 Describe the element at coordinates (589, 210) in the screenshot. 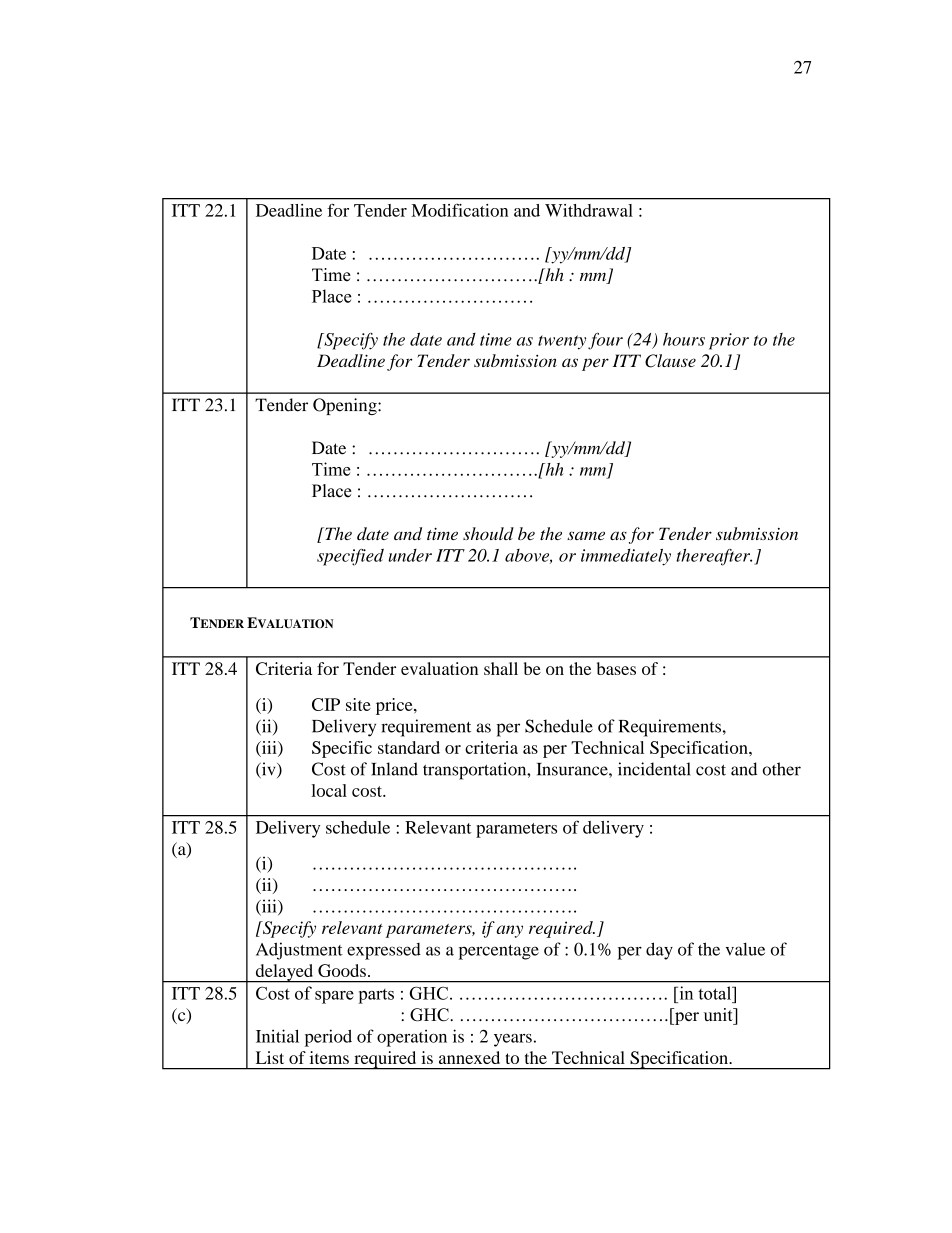

I see `Withdrawal` at that location.
